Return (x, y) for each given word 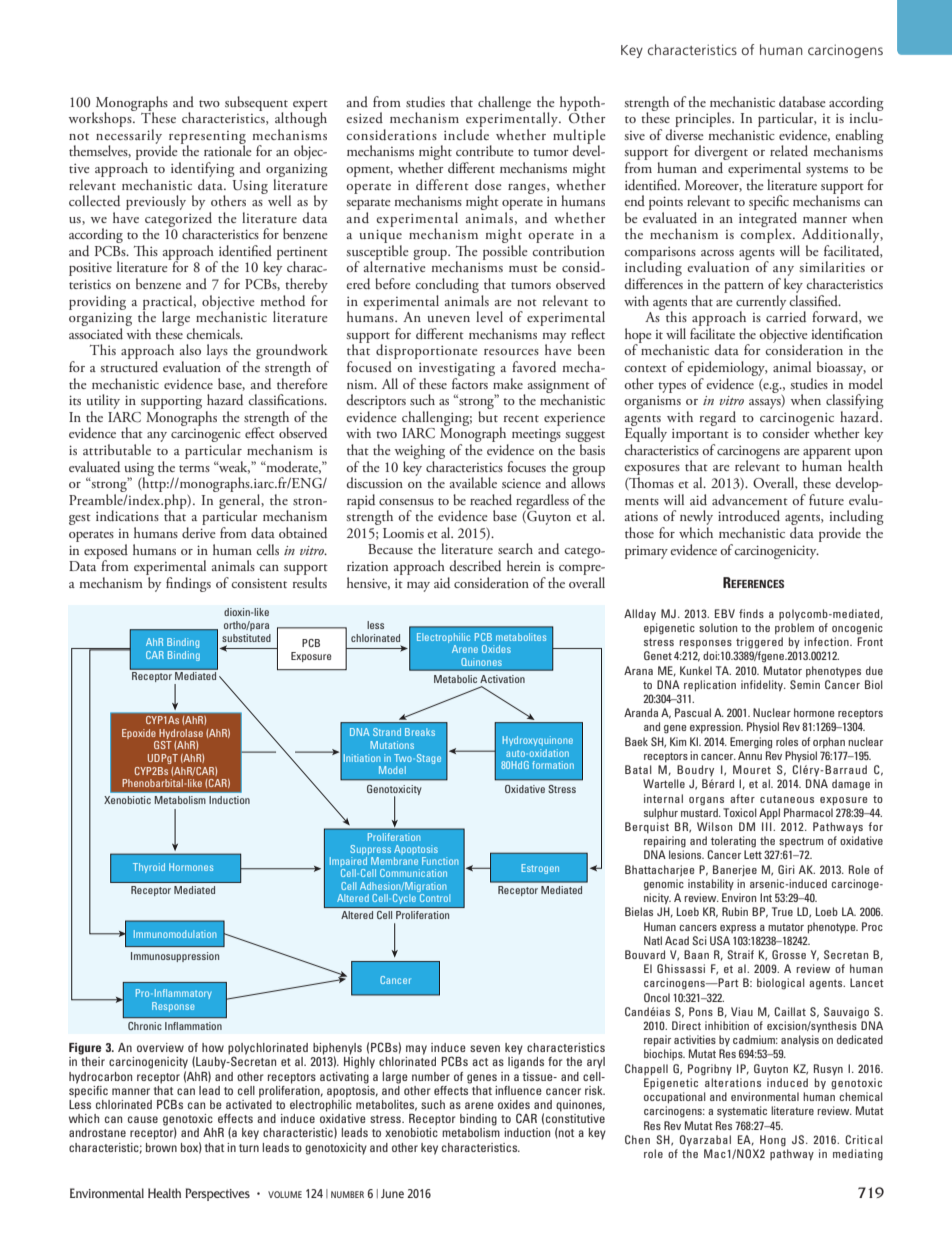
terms (194, 468)
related (789, 150)
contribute (485, 150)
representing (207, 138)
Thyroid (149, 868)
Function (440, 861)
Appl (769, 814)
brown (161, 1147)
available (473, 482)
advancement (750, 500)
